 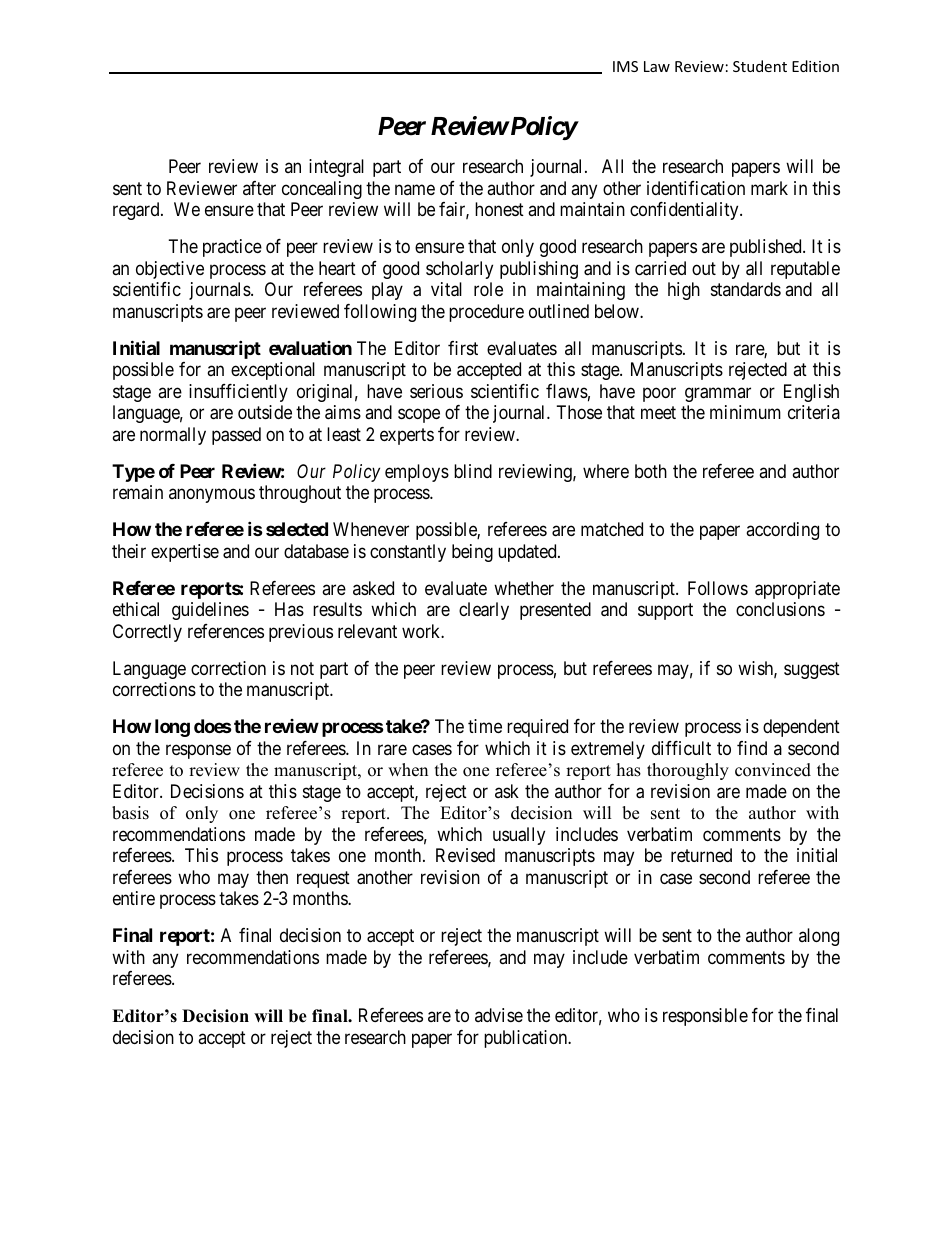 I want to click on name, so click(x=415, y=189).
